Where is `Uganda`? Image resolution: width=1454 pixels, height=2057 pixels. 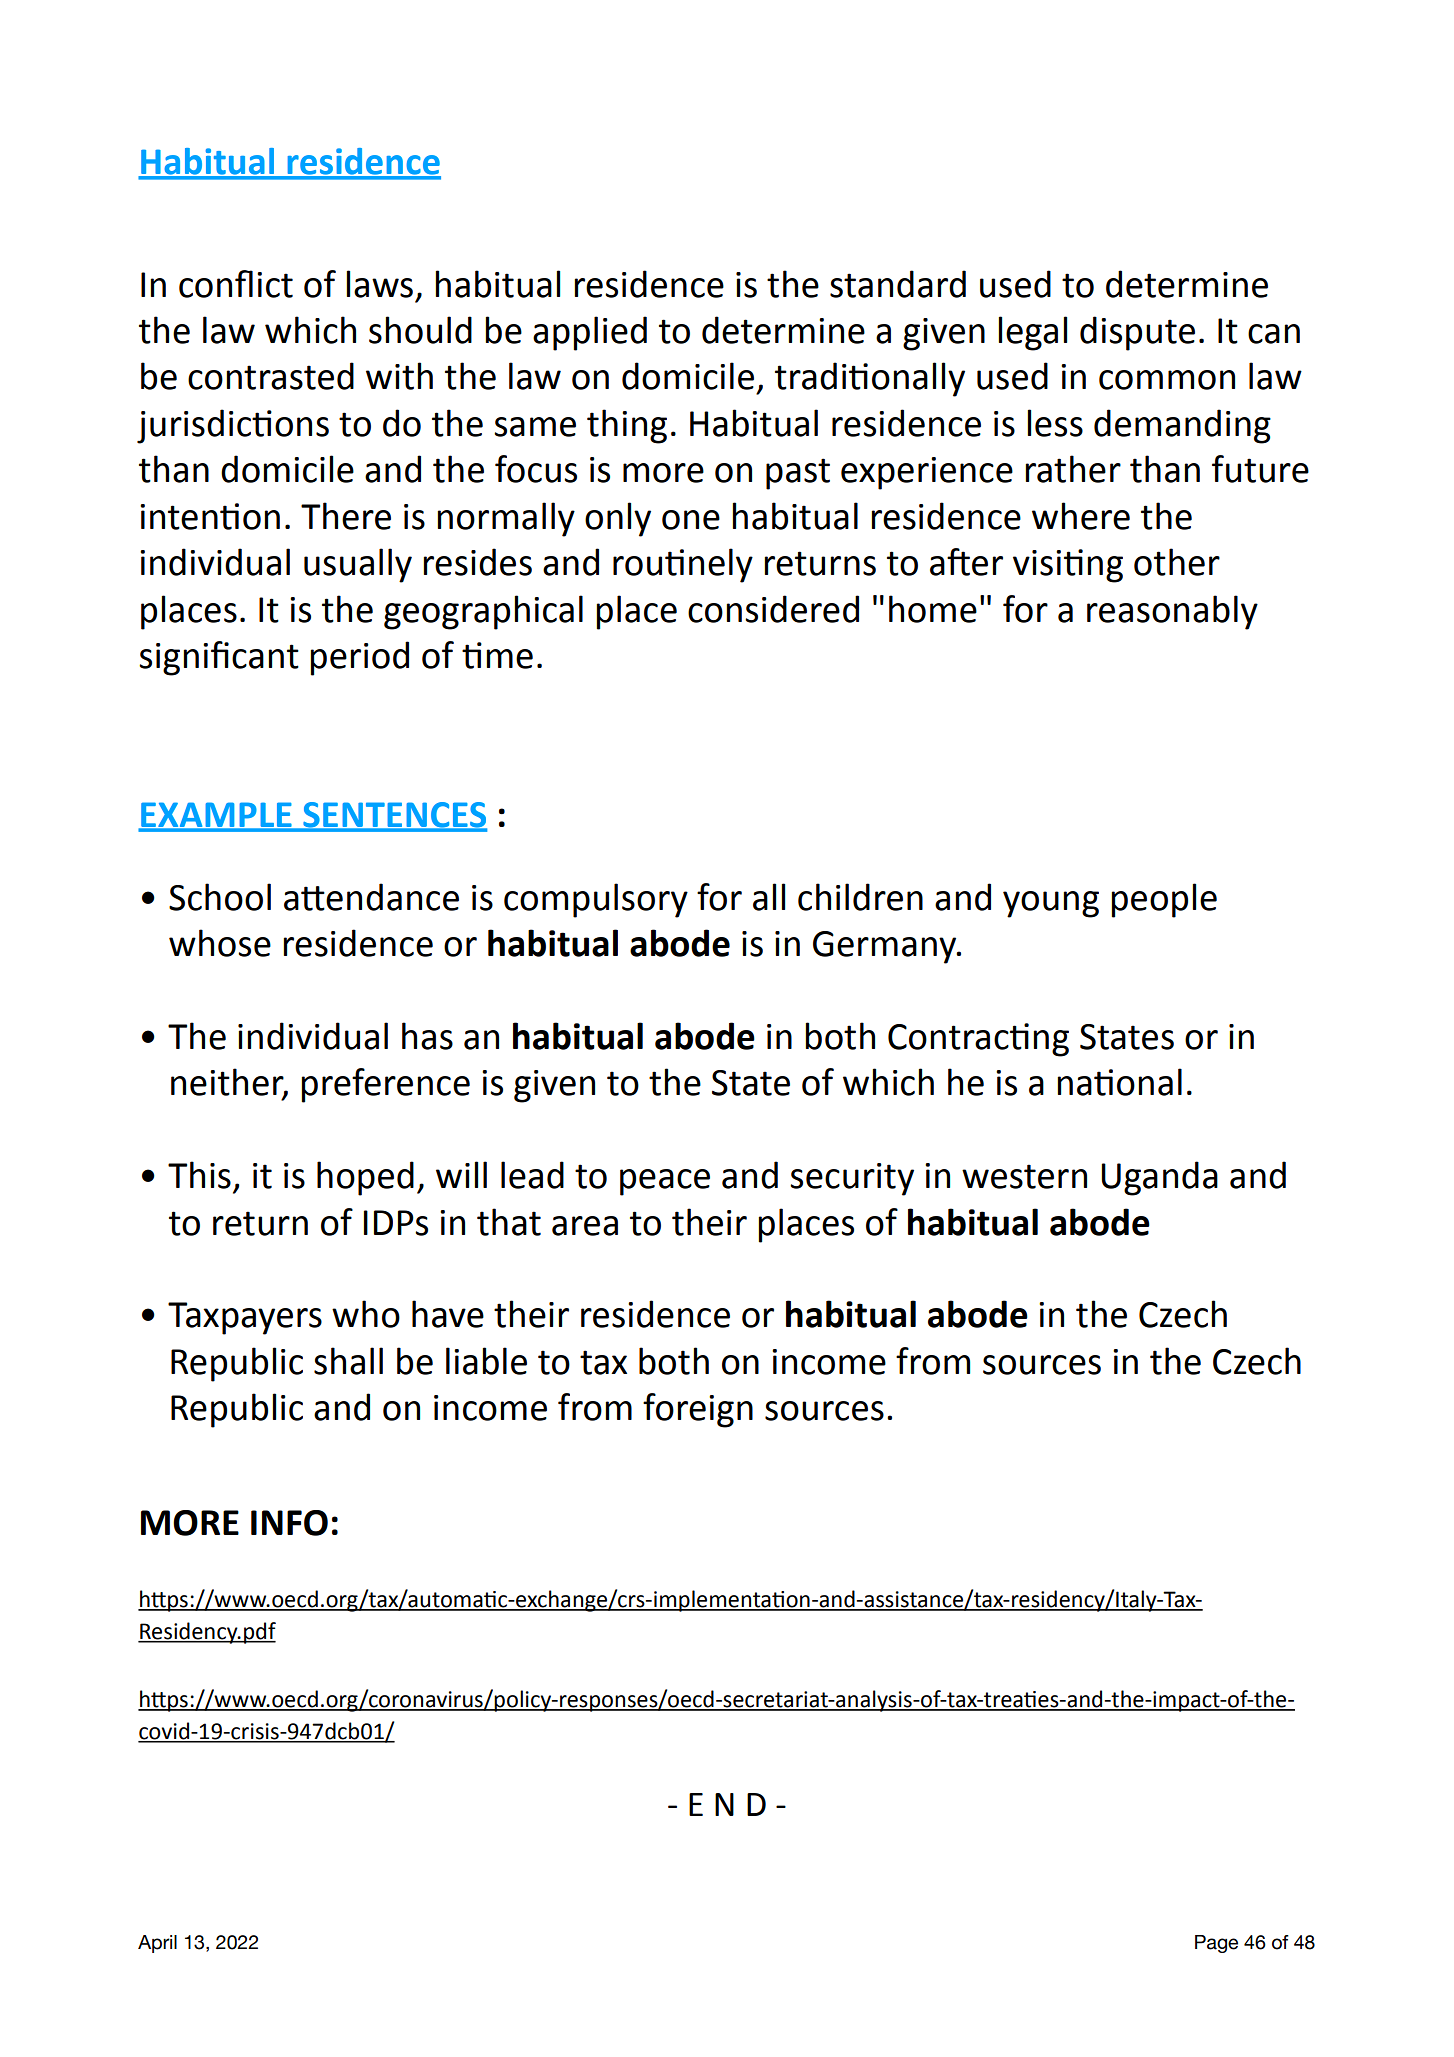 Uganda is located at coordinates (1159, 1178).
